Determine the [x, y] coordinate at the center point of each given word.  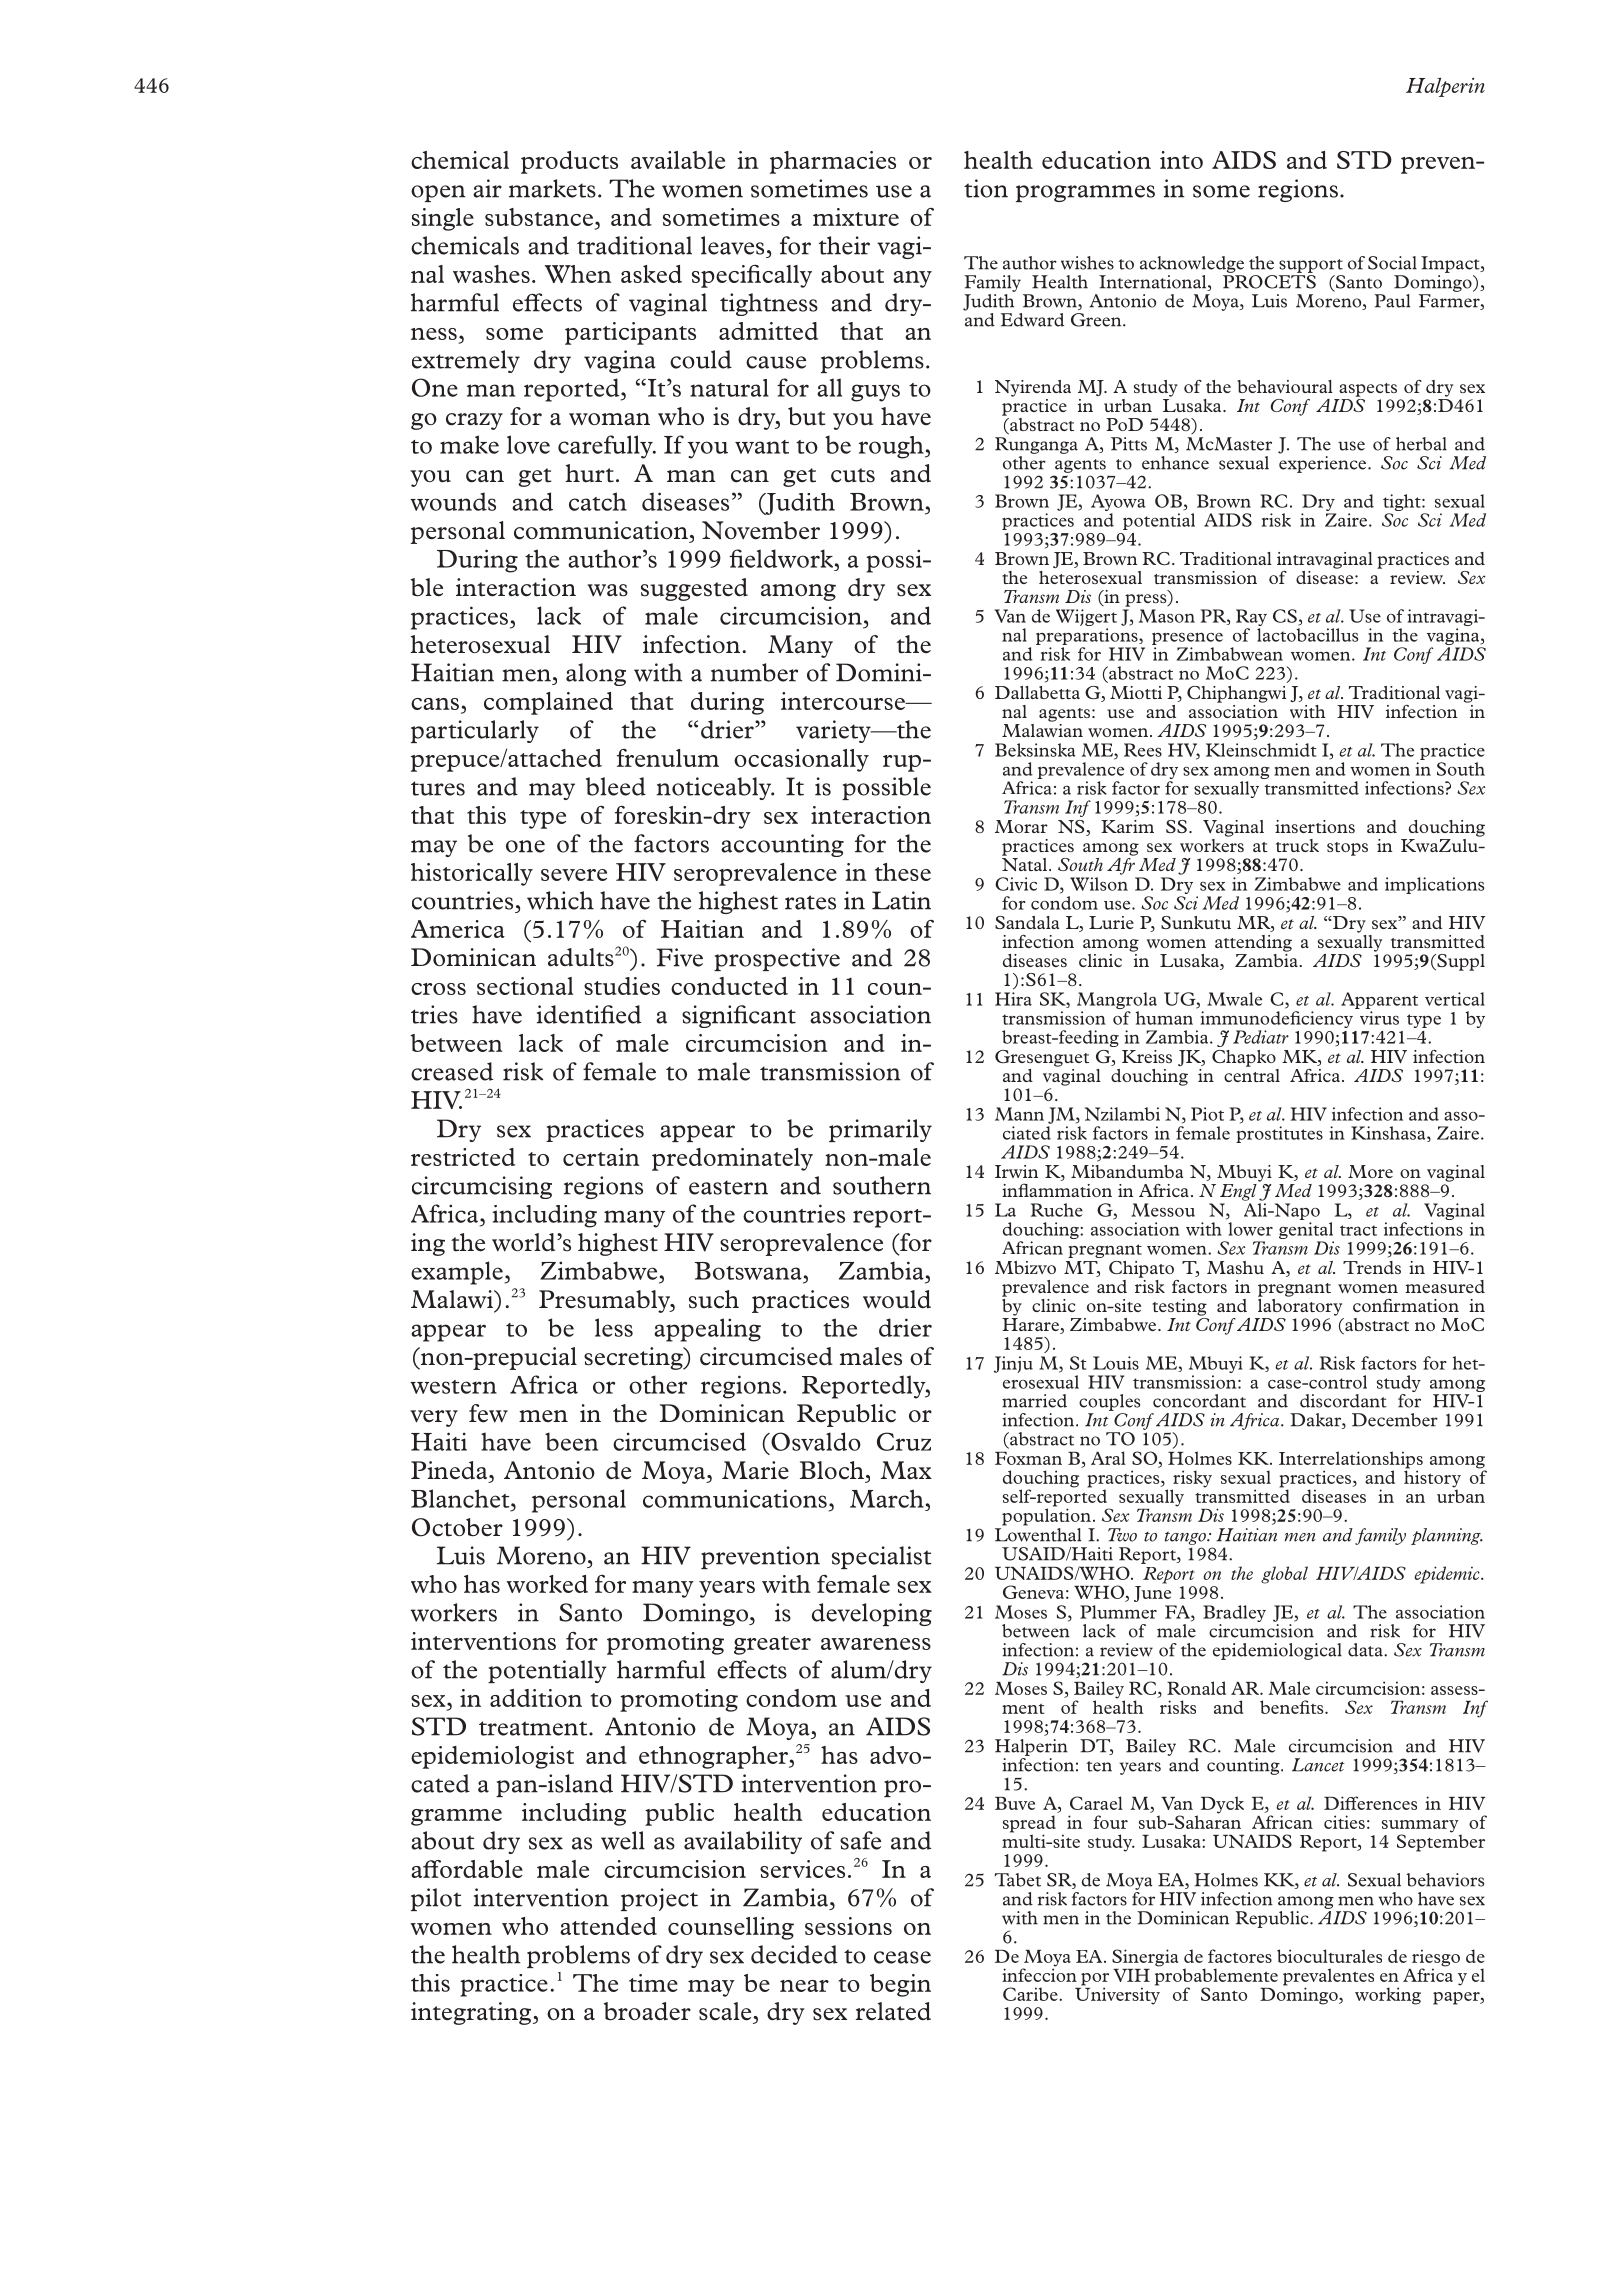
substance [539, 217]
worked [547, 1584]
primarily [880, 1130]
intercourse [844, 701]
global [1284, 1575]
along [596, 674]
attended [608, 1926]
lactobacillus [1307, 635]
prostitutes [1279, 1134]
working [1388, 1996]
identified [589, 1014]
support [1311, 266]
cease [902, 1957]
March [887, 1498]
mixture [856, 217]
